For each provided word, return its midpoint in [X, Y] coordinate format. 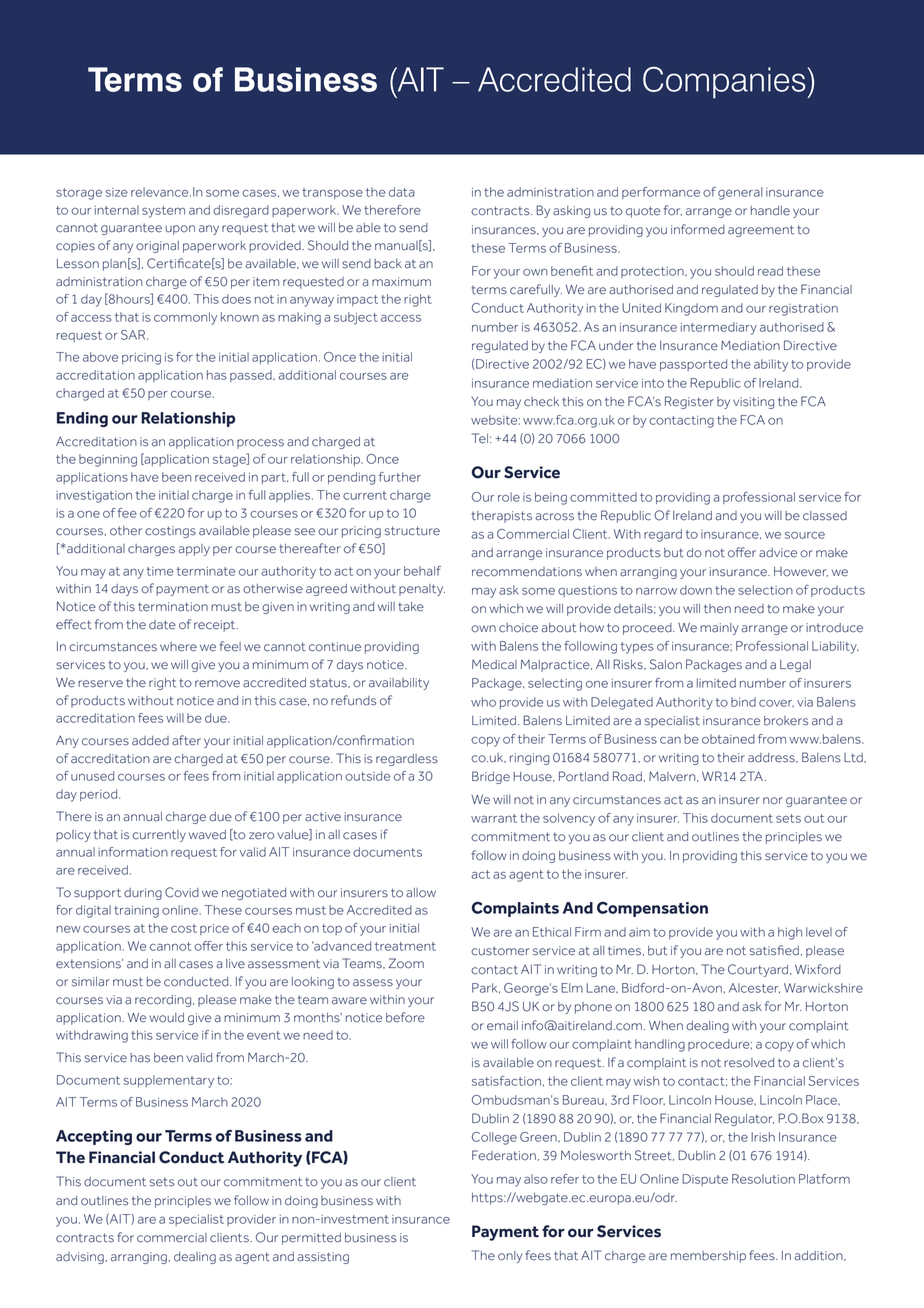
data [401, 192]
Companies [725, 83]
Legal [795, 666]
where [178, 647]
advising [80, 1258]
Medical [494, 665]
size [117, 192]
